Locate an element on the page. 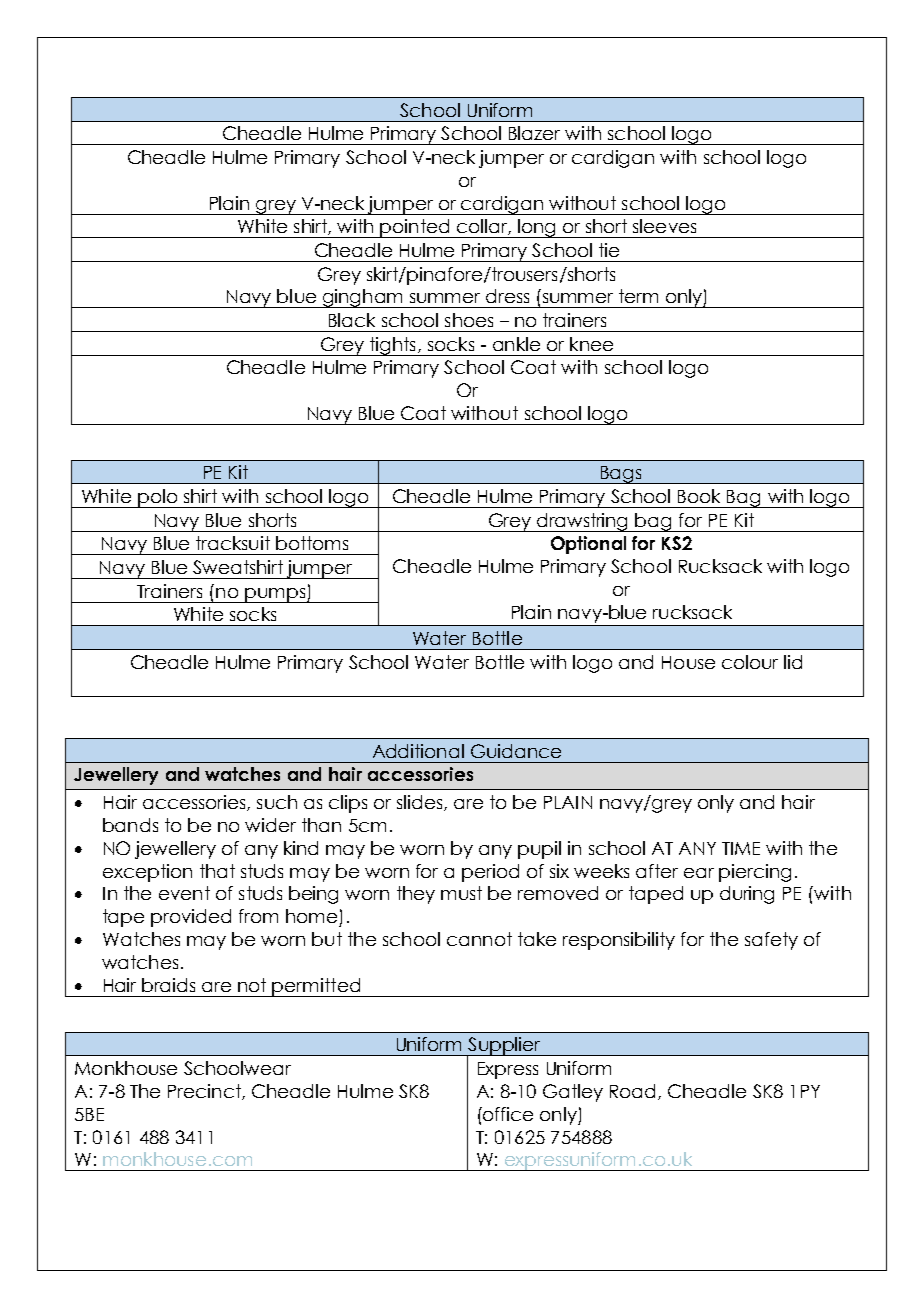  polo is located at coordinates (158, 498).
